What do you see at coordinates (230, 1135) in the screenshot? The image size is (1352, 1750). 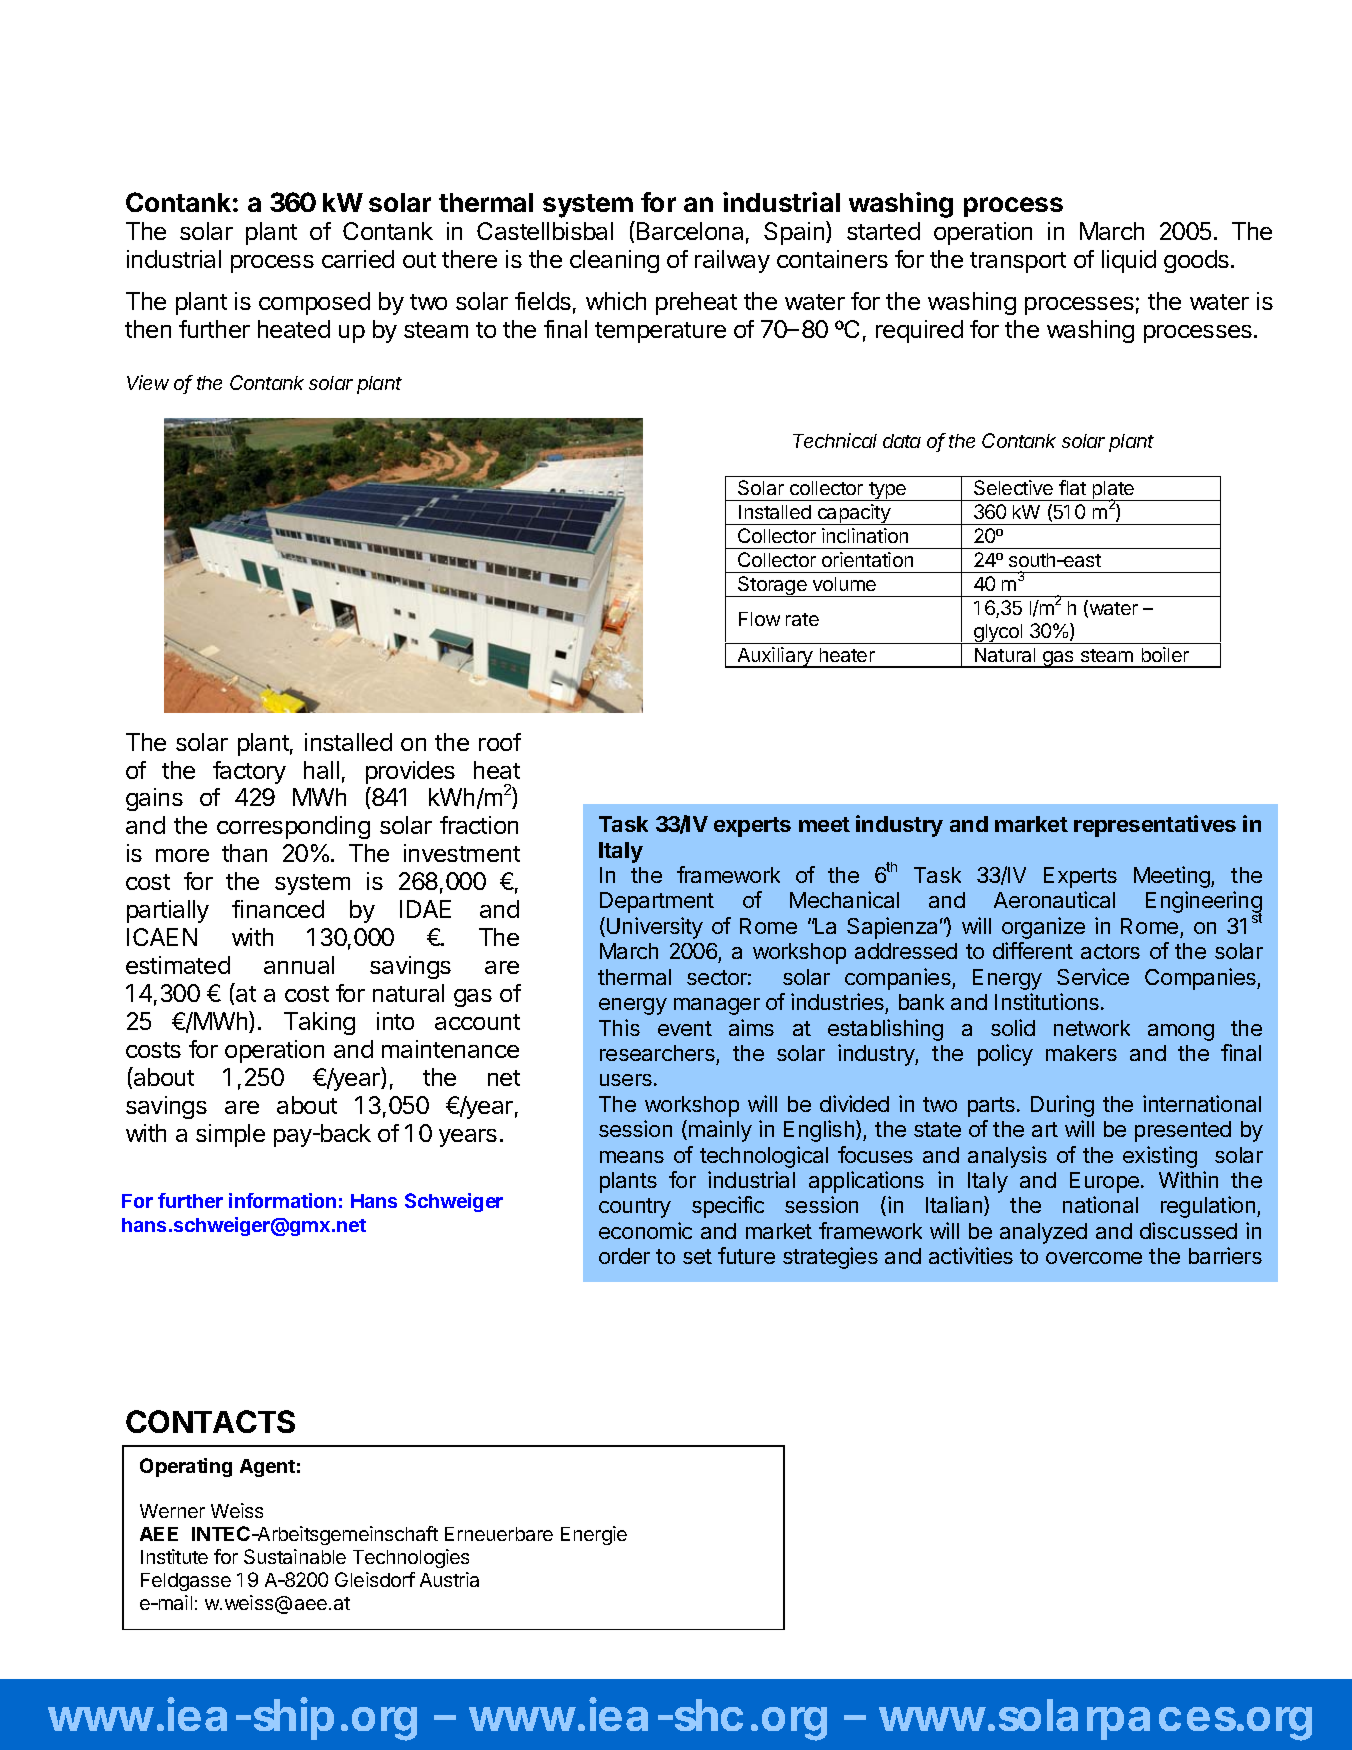 I see `simple` at bounding box center [230, 1135].
